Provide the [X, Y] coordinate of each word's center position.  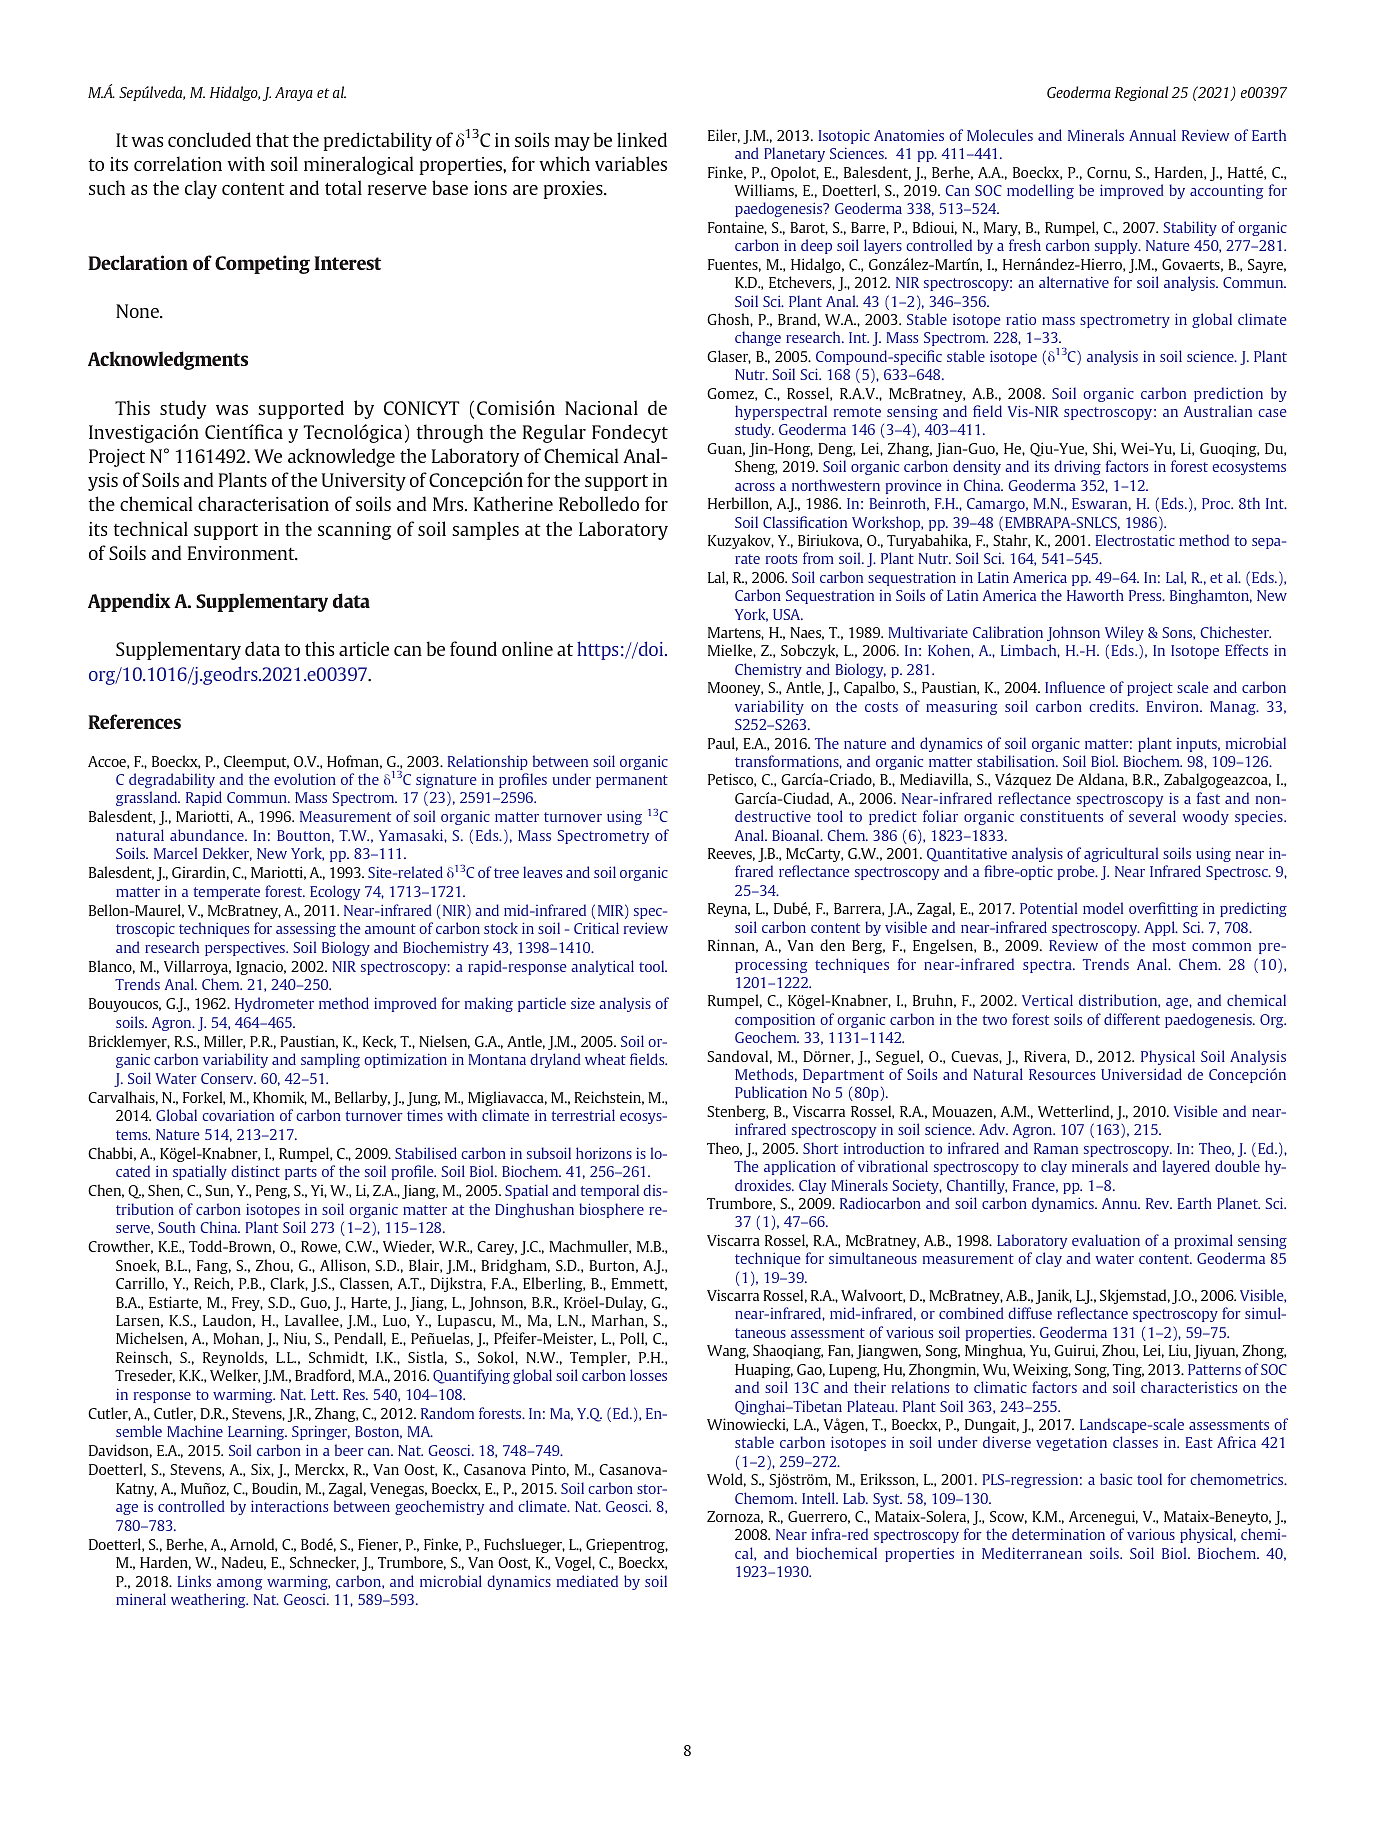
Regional [1141, 93]
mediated [587, 1581]
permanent [632, 781]
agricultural [1121, 854]
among [239, 1584]
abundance [208, 835]
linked [642, 139]
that [272, 139]
